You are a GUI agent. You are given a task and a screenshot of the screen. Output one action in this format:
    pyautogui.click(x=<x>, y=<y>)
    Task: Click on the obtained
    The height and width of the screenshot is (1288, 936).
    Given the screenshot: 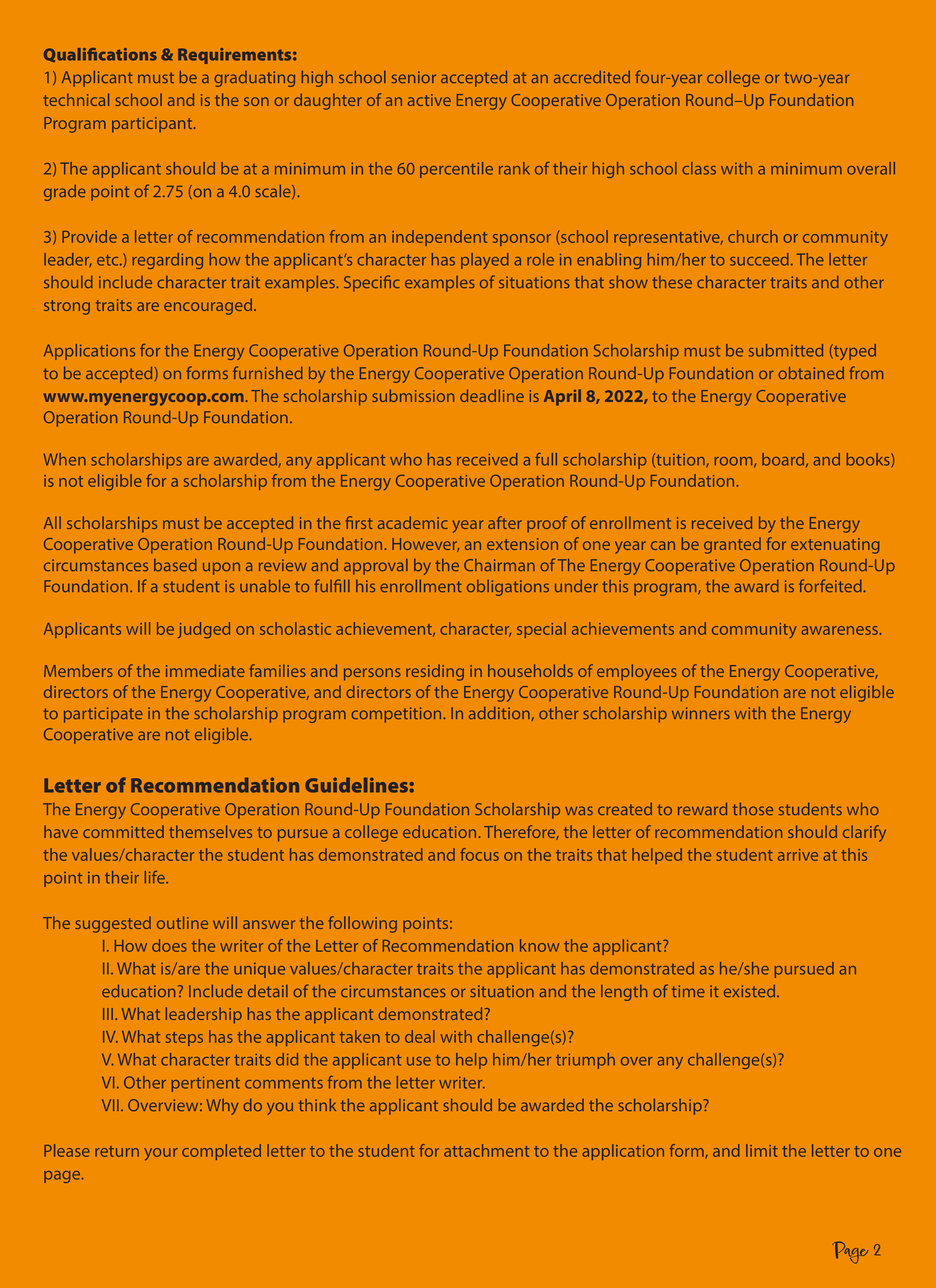 What is the action you would take?
    pyautogui.click(x=811, y=373)
